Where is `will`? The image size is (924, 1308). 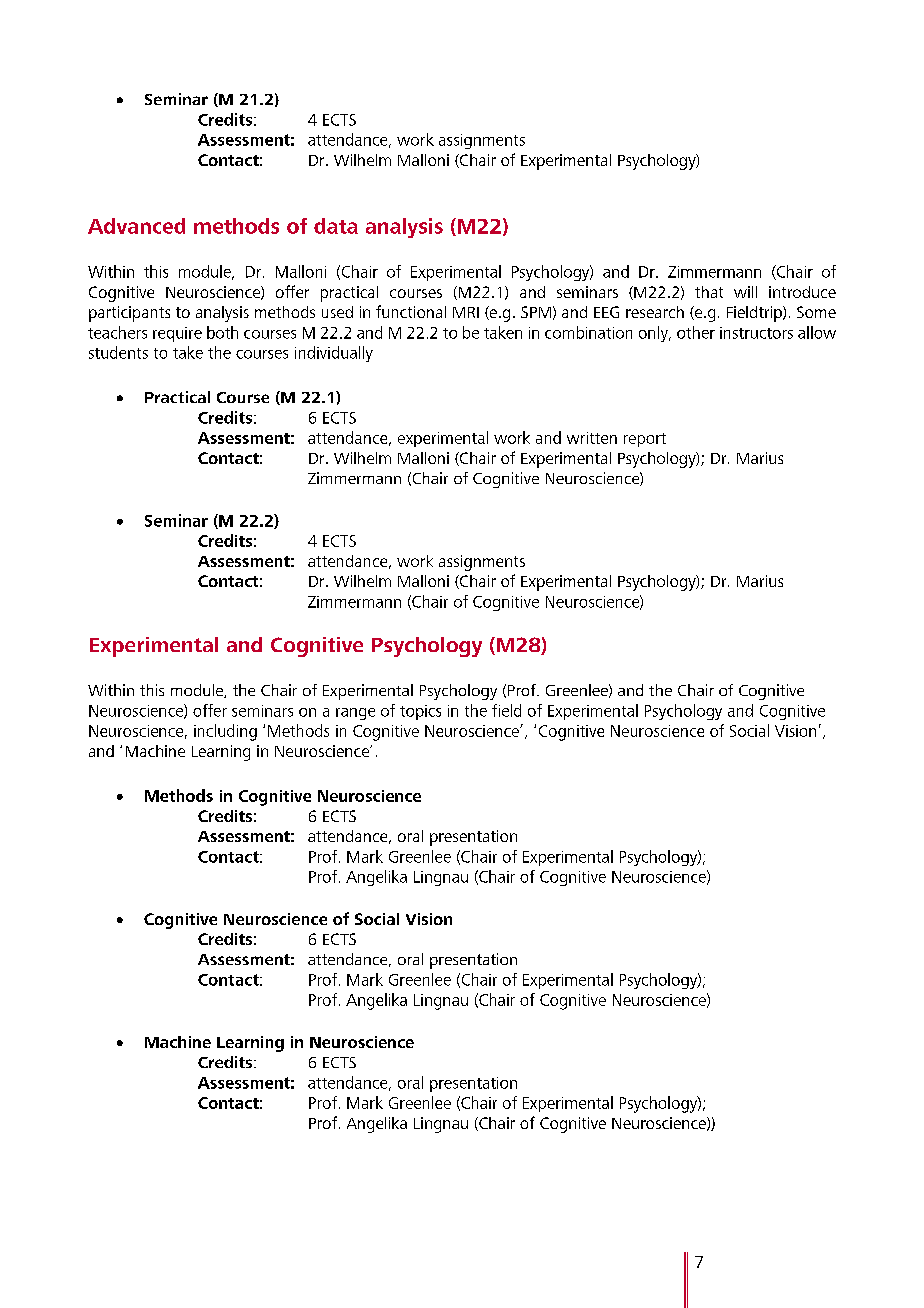
will is located at coordinates (745, 292).
